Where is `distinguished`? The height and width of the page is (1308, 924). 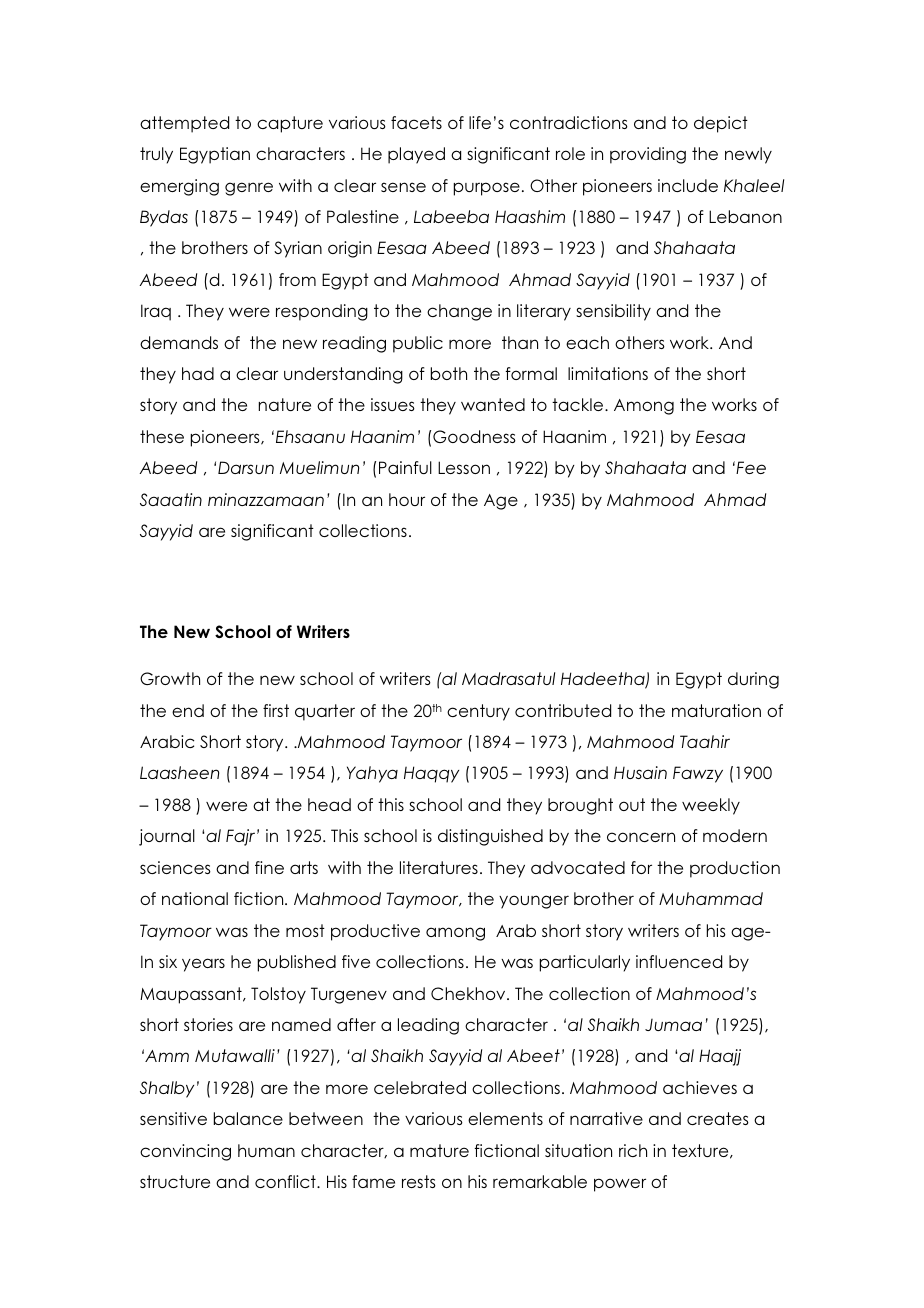
distinguished is located at coordinates (490, 837).
